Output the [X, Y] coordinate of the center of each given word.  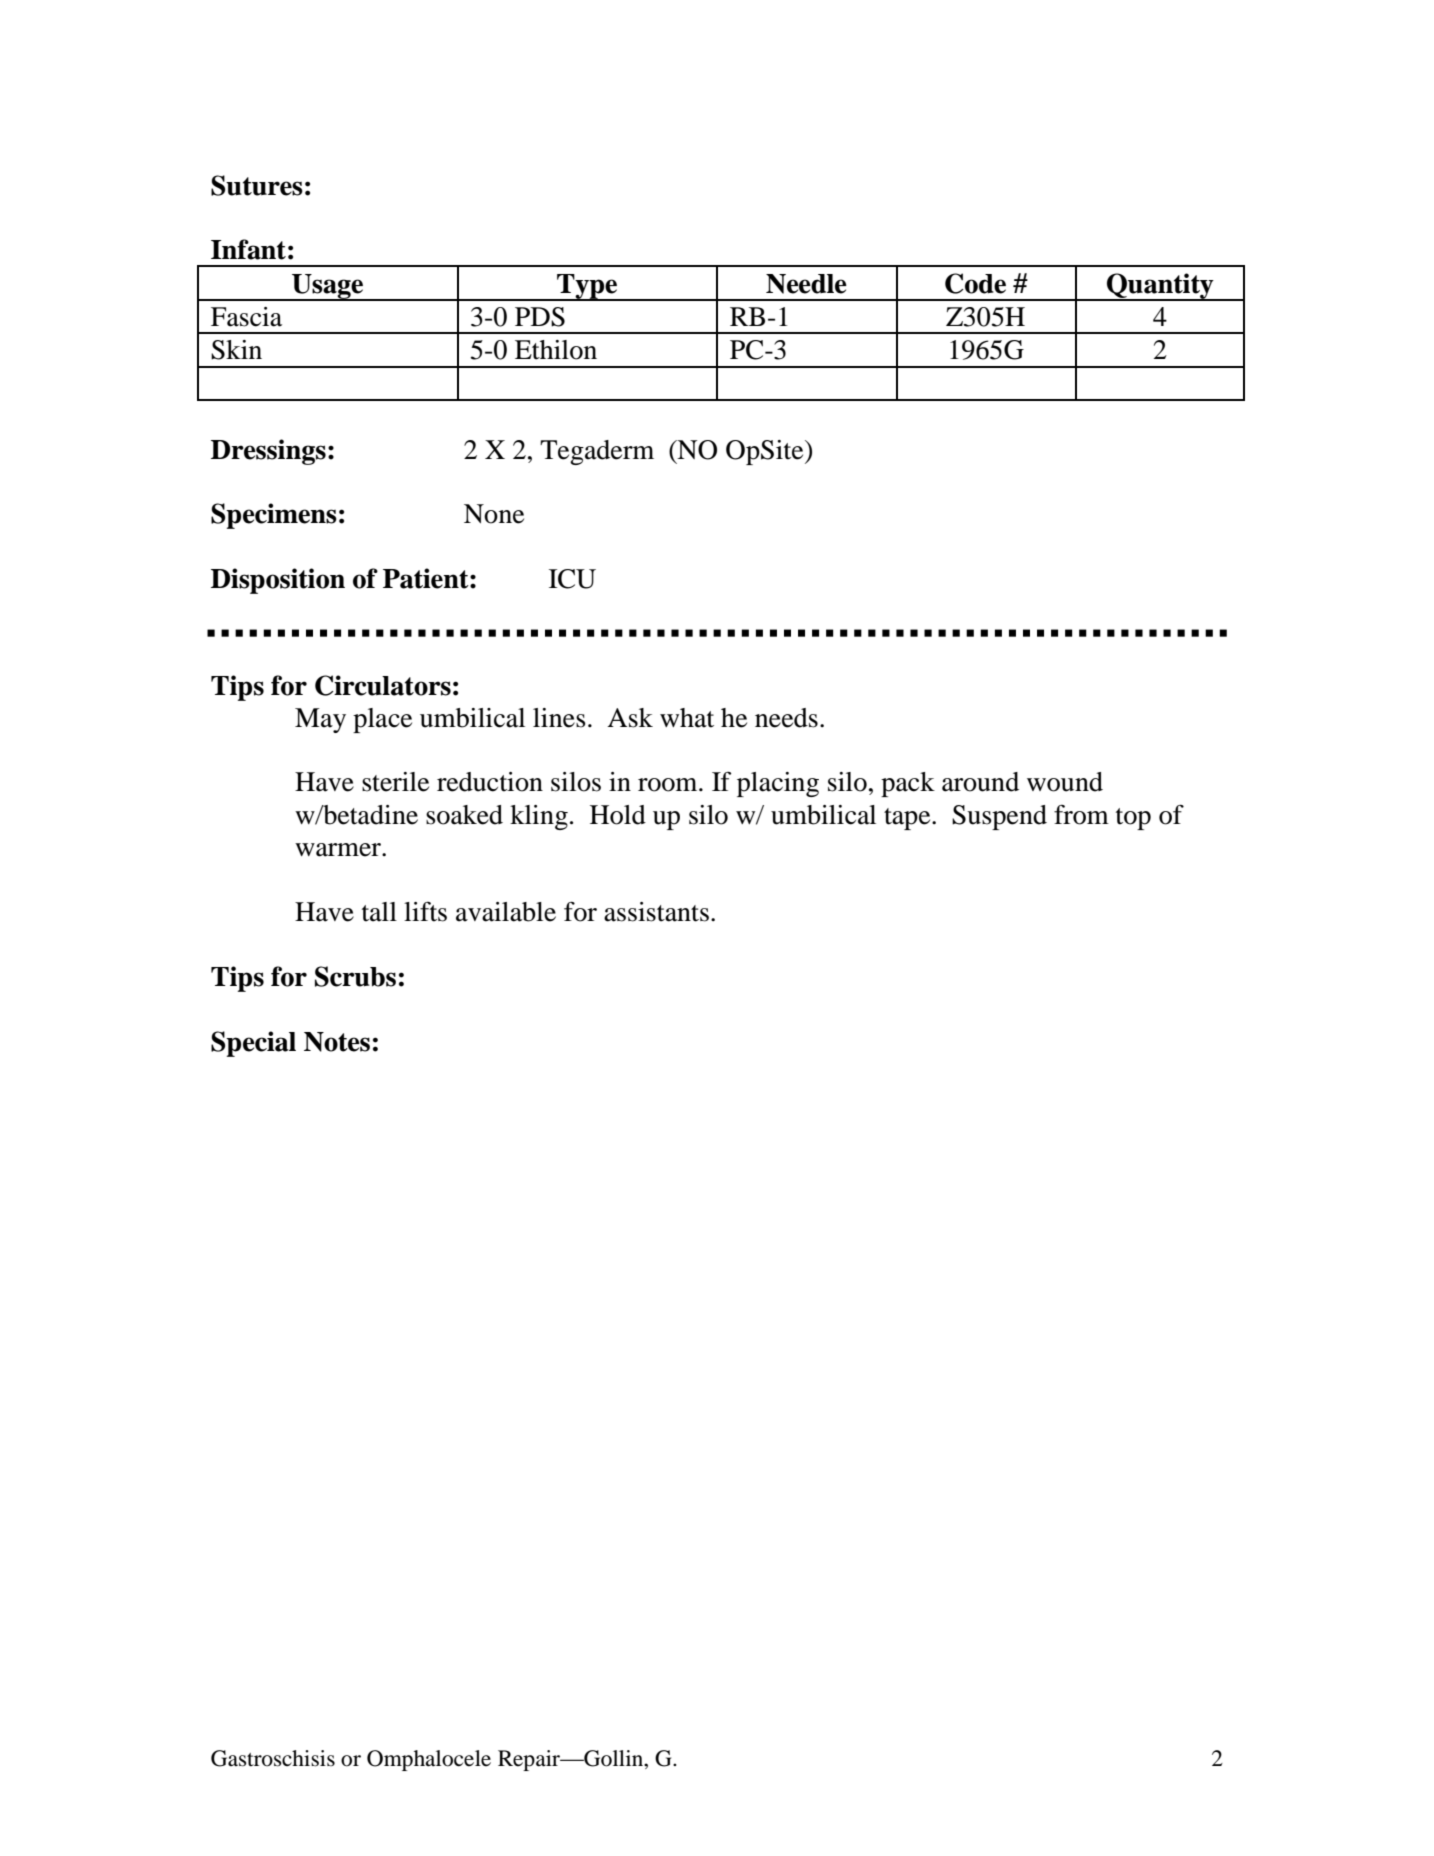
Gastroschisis [273, 1758]
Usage [328, 287]
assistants [656, 912]
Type [587, 287]
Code [975, 283]
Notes [337, 1042]
